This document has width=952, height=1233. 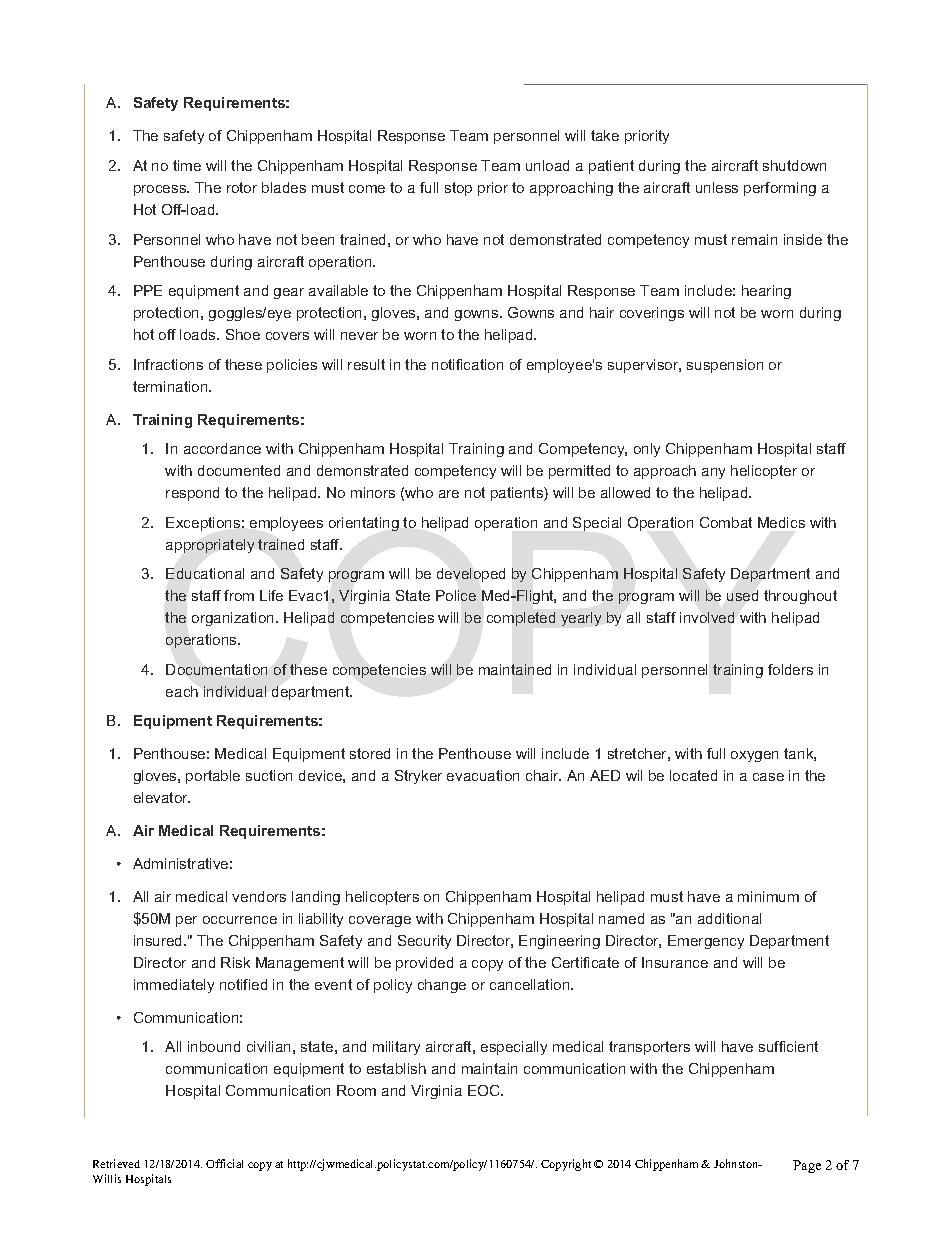 I want to click on EOC, so click(x=485, y=1090).
